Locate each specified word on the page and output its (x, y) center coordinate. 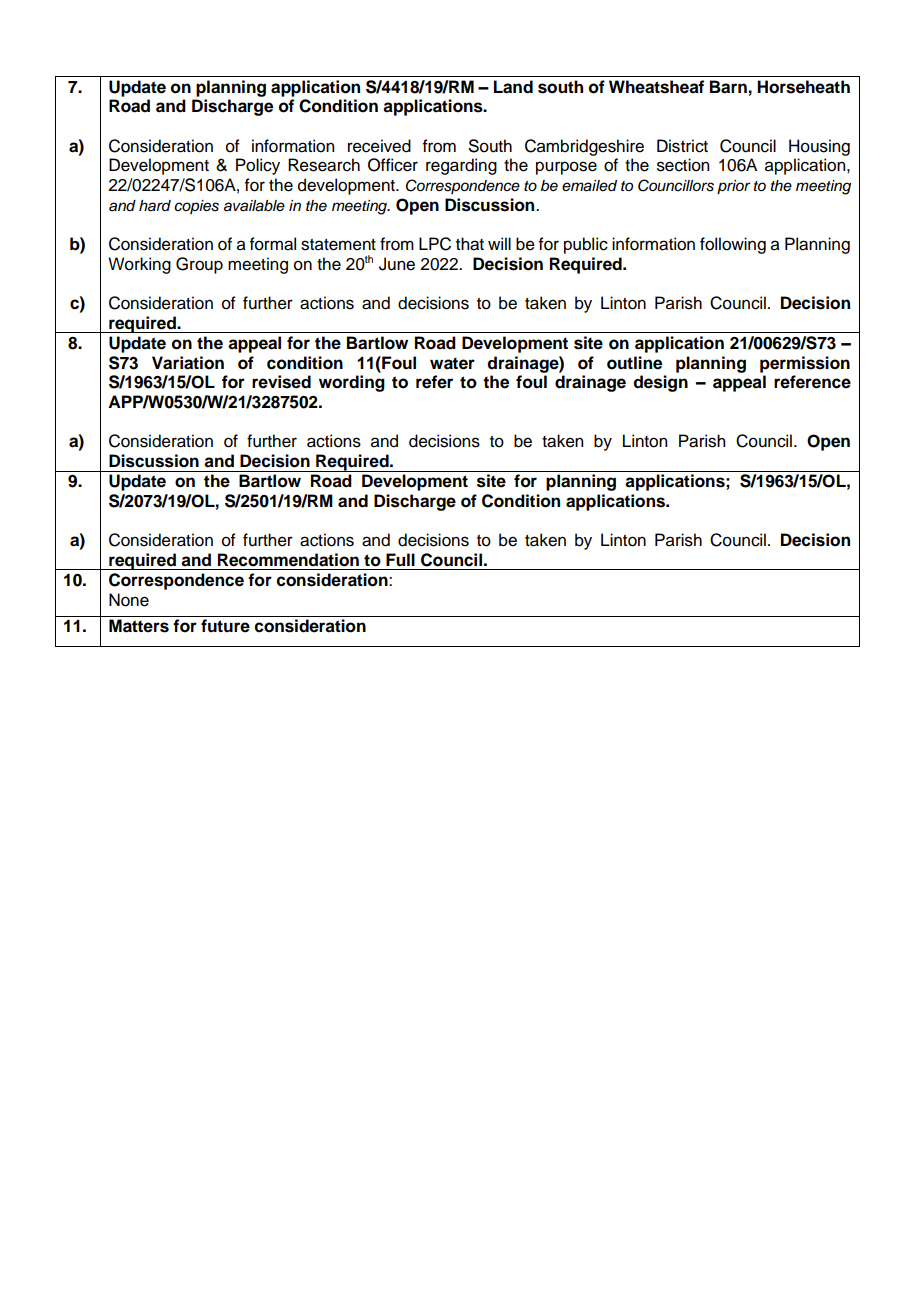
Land (513, 87)
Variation (188, 363)
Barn (728, 87)
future (225, 626)
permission (805, 364)
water (452, 363)
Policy (258, 166)
